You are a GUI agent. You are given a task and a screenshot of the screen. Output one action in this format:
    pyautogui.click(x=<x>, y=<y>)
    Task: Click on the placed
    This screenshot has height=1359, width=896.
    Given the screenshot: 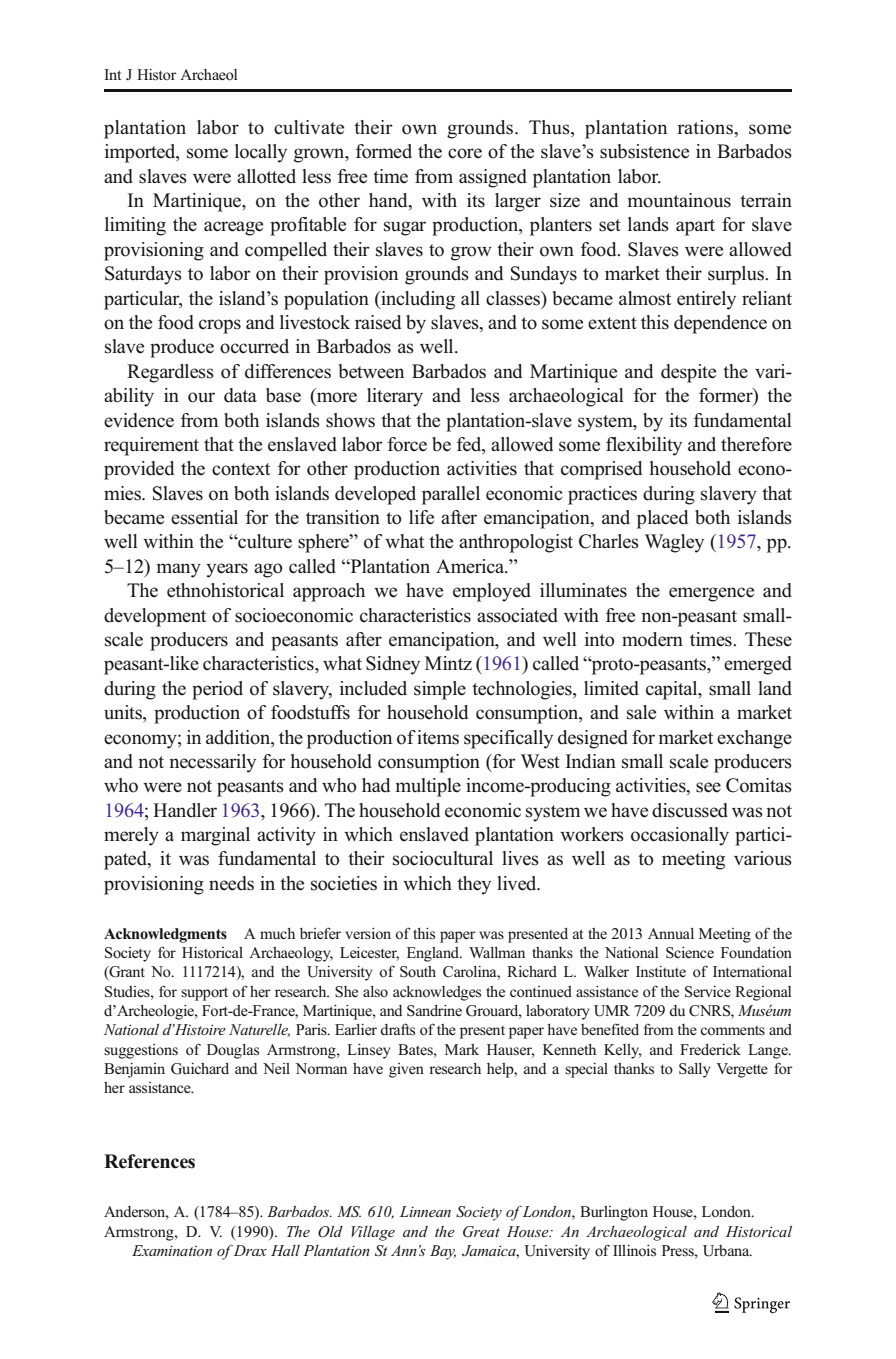 What is the action you would take?
    pyautogui.click(x=662, y=519)
